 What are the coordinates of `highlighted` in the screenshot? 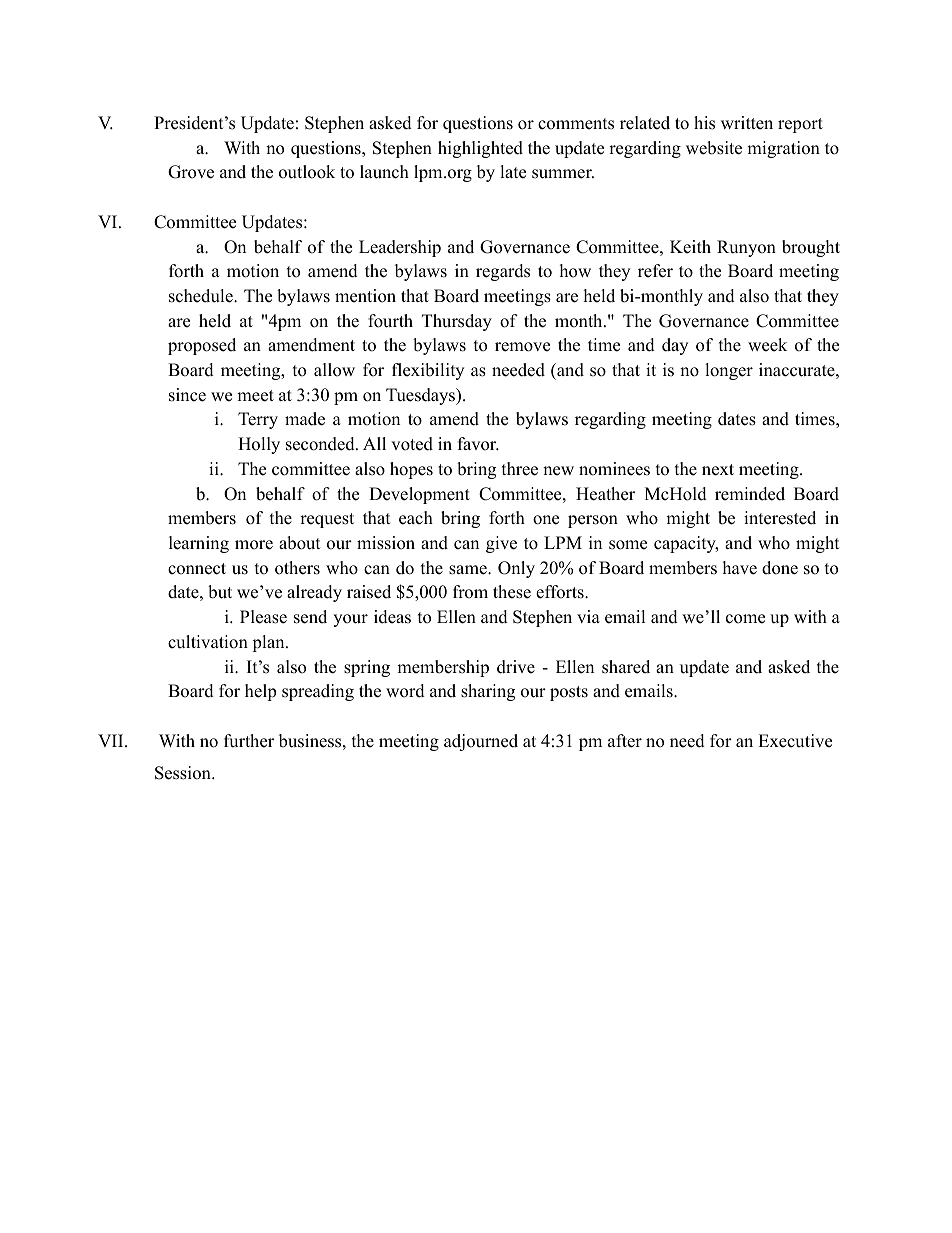 It's located at (480, 149).
